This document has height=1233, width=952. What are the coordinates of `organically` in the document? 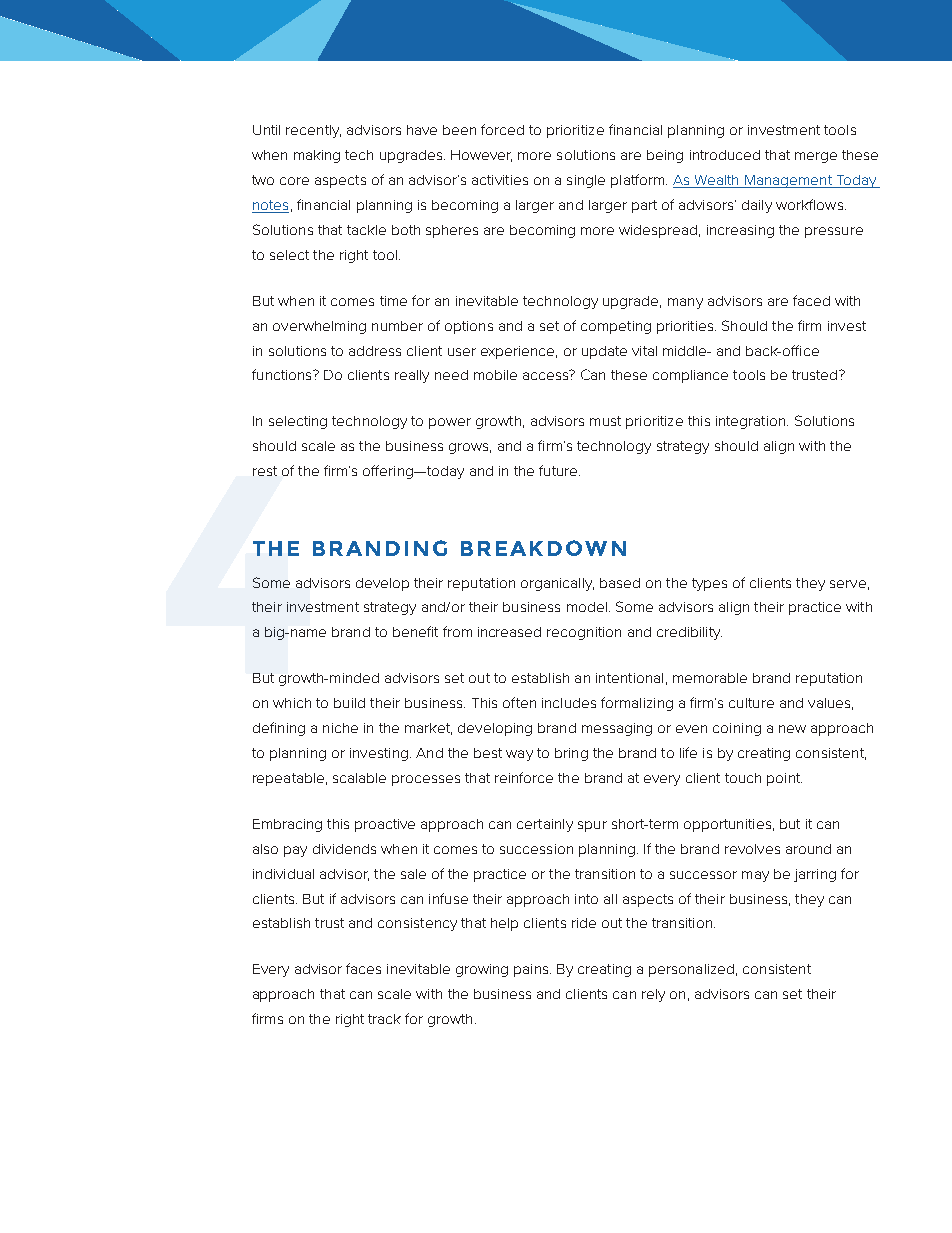 It's located at (557, 584).
